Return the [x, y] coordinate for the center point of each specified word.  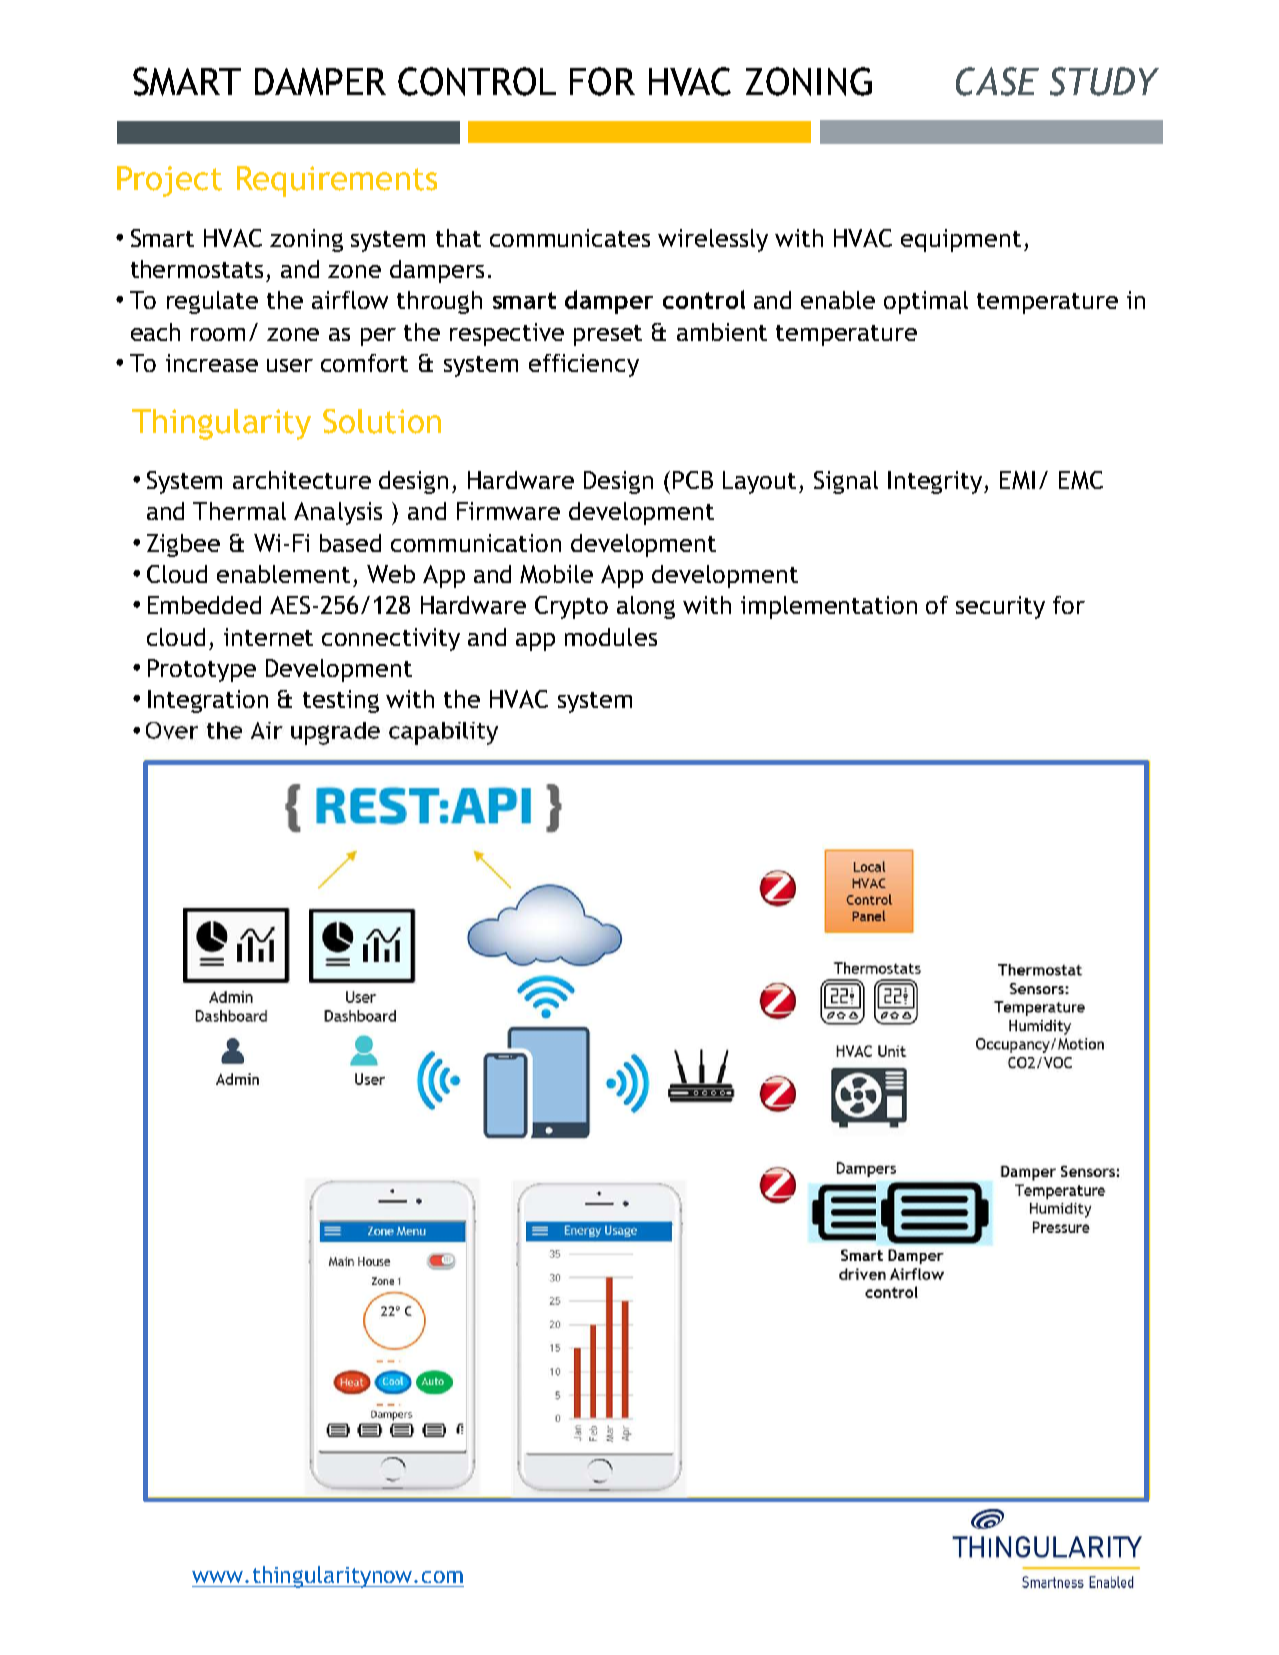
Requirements [337, 181]
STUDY [1104, 81]
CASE [997, 81]
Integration [208, 701]
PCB [693, 480]
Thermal [239, 511]
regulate [212, 302]
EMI [1017, 480]
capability [443, 733]
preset [608, 335]
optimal [926, 302]
